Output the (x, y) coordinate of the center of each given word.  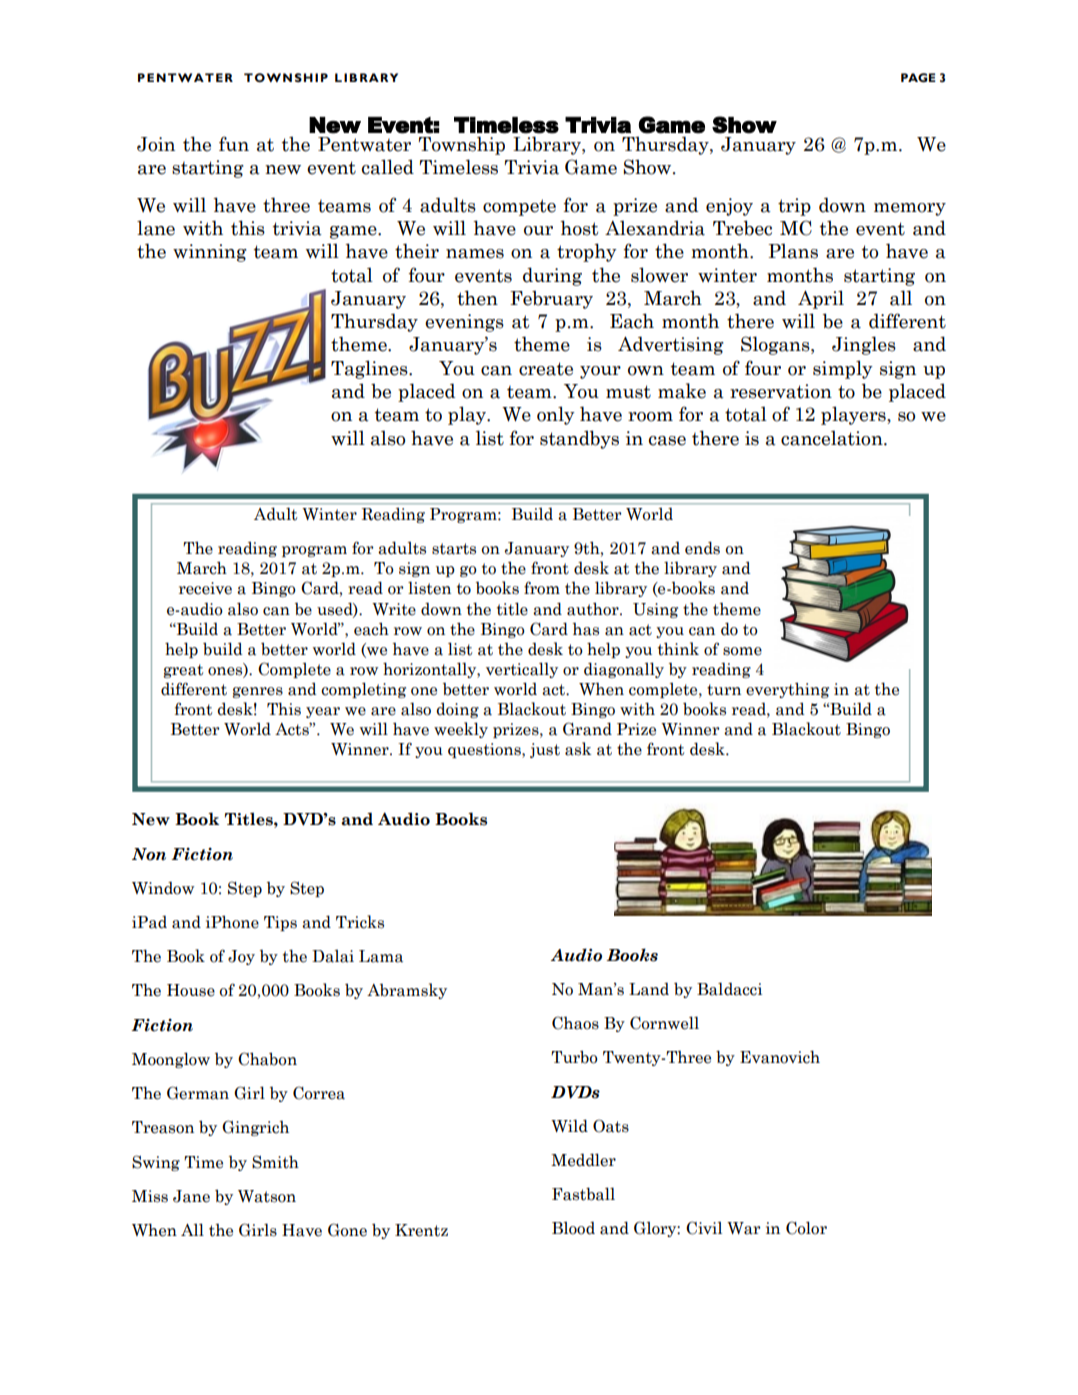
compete (519, 207)
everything (787, 690)
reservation (781, 391)
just (545, 750)
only (556, 415)
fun (234, 143)
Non (149, 854)
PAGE (918, 77)
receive (205, 588)
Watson (267, 1196)
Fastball (583, 1194)
